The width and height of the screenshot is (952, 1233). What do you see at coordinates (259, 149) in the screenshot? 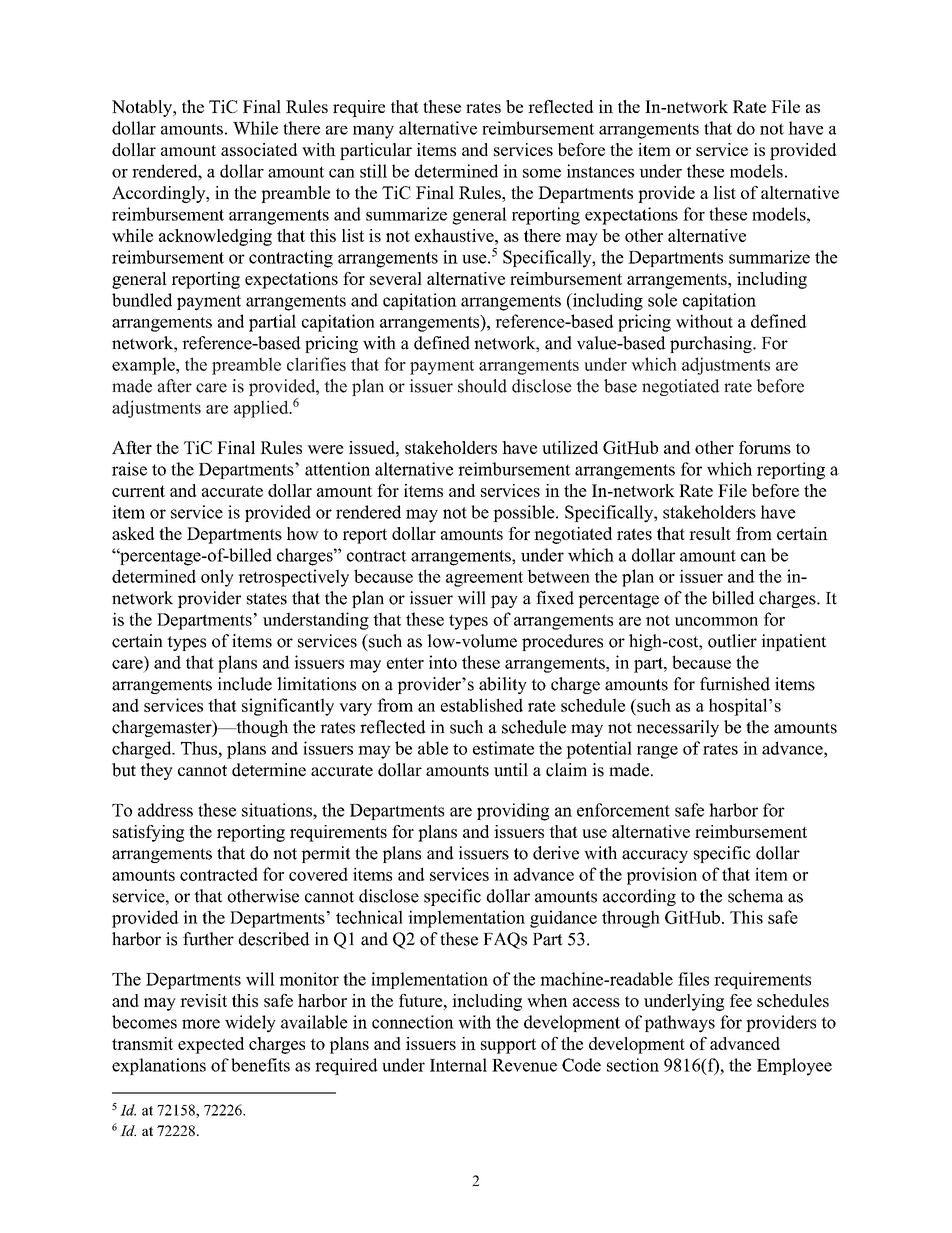
I see `associated` at bounding box center [259, 149].
